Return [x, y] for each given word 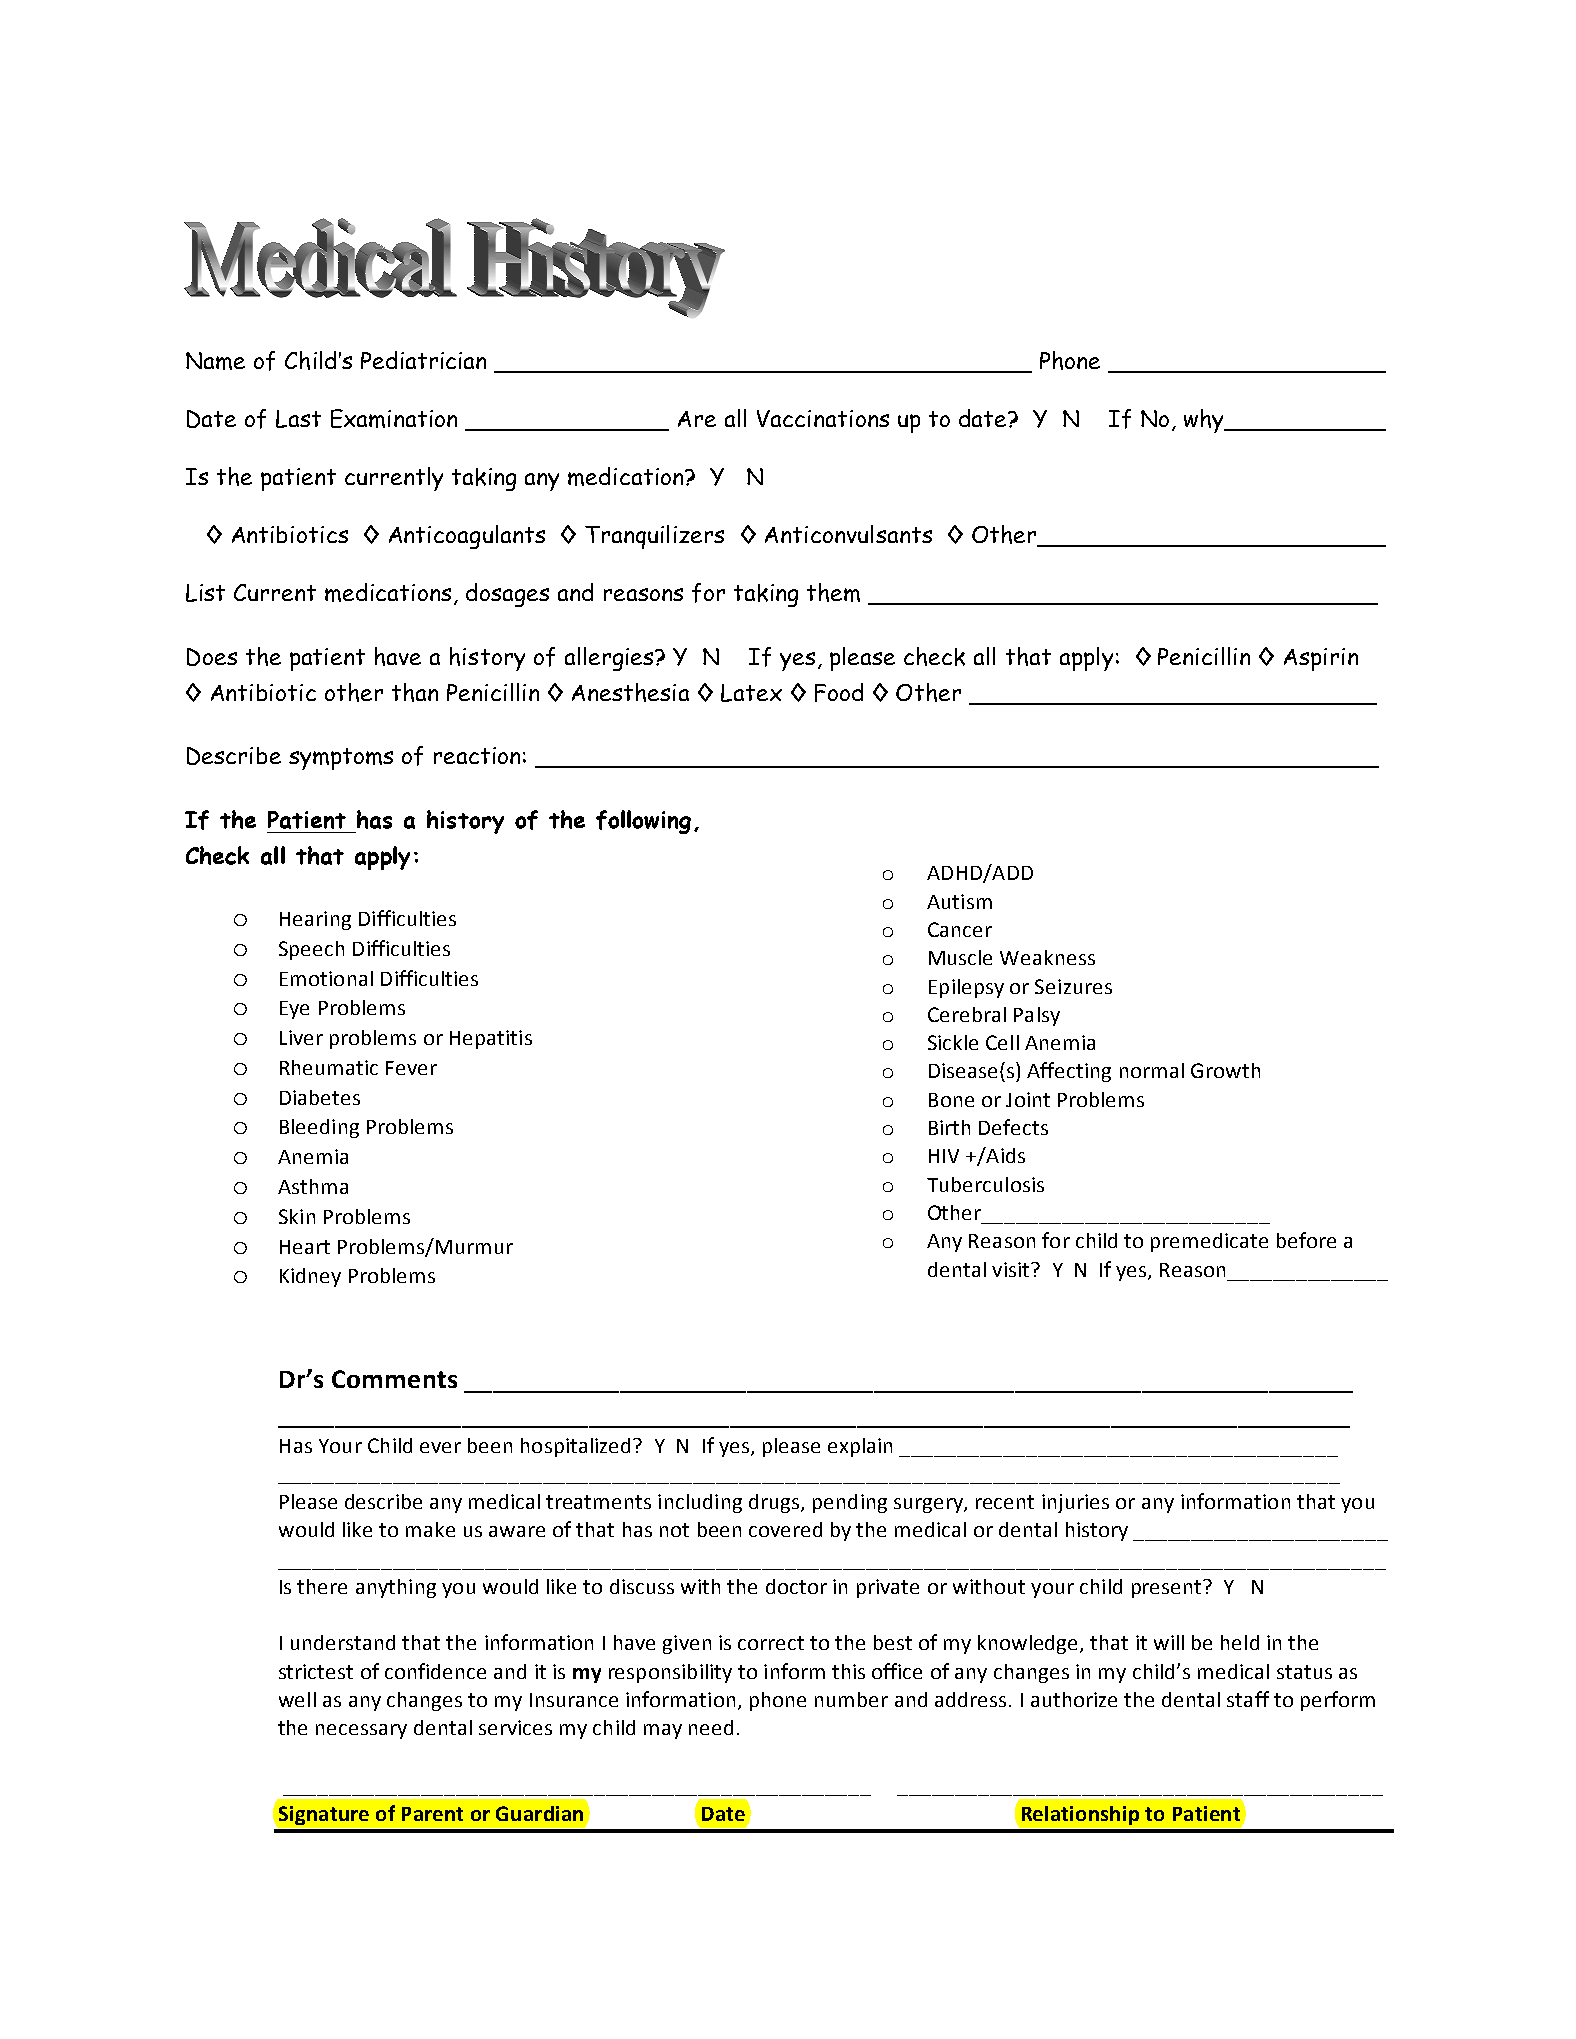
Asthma [313, 1186]
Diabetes [320, 1097]
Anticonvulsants [848, 534]
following [643, 822]
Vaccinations [823, 418]
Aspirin [1321, 659]
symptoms [341, 759]
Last [298, 419]
